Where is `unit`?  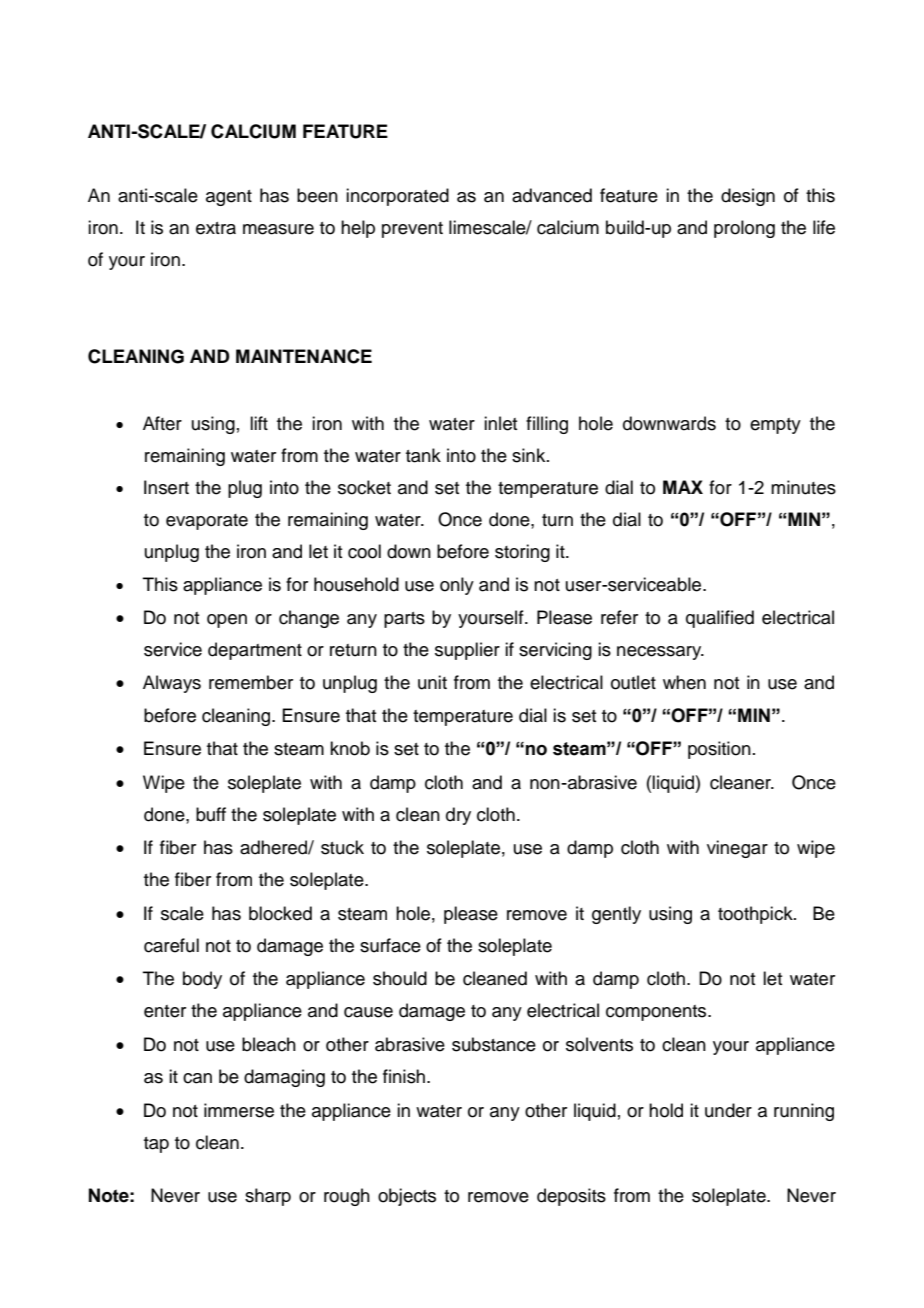
unit is located at coordinates (432, 682).
